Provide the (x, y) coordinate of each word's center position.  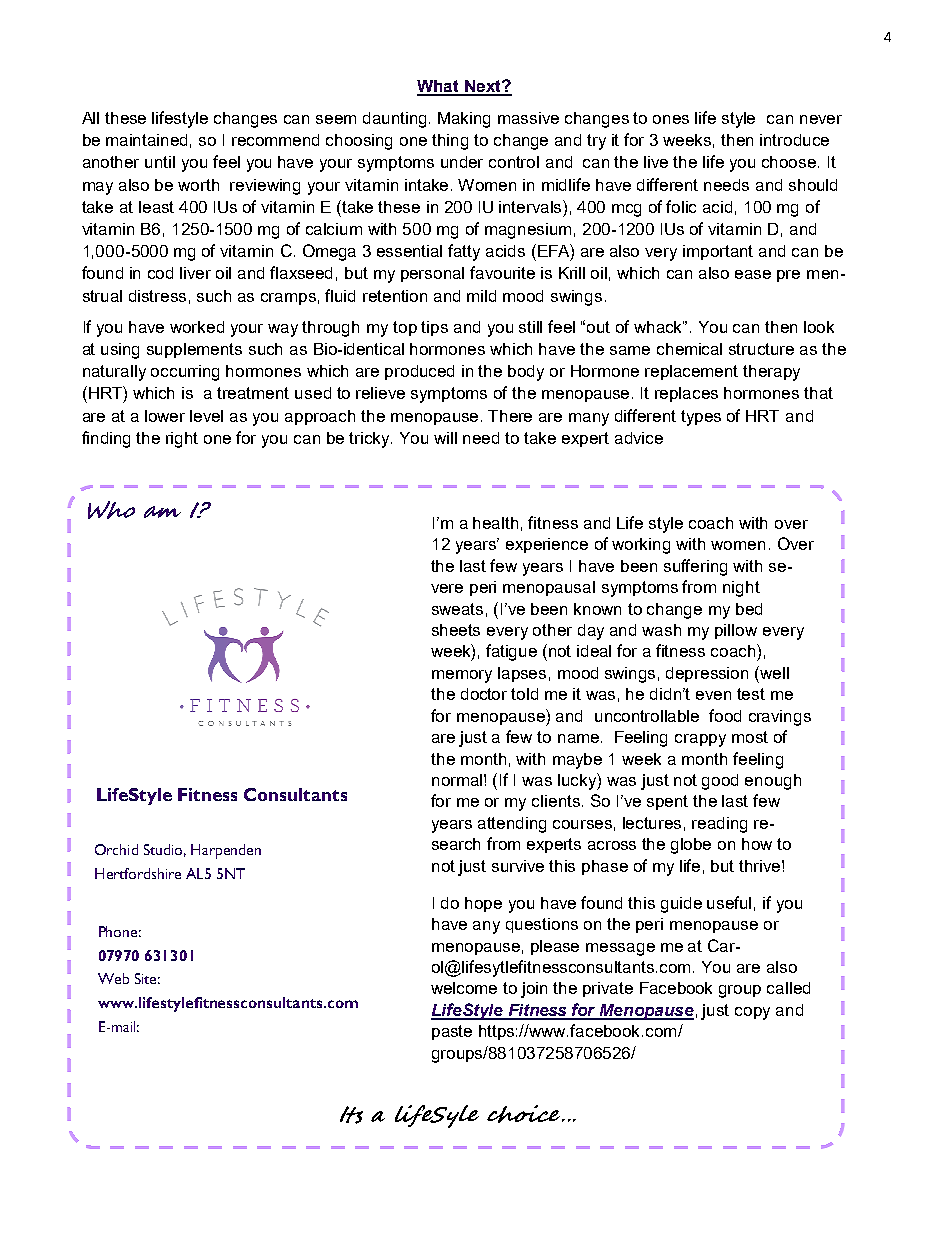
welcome (464, 988)
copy (752, 1013)
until (160, 162)
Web (113, 978)
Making (464, 120)
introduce (794, 140)
